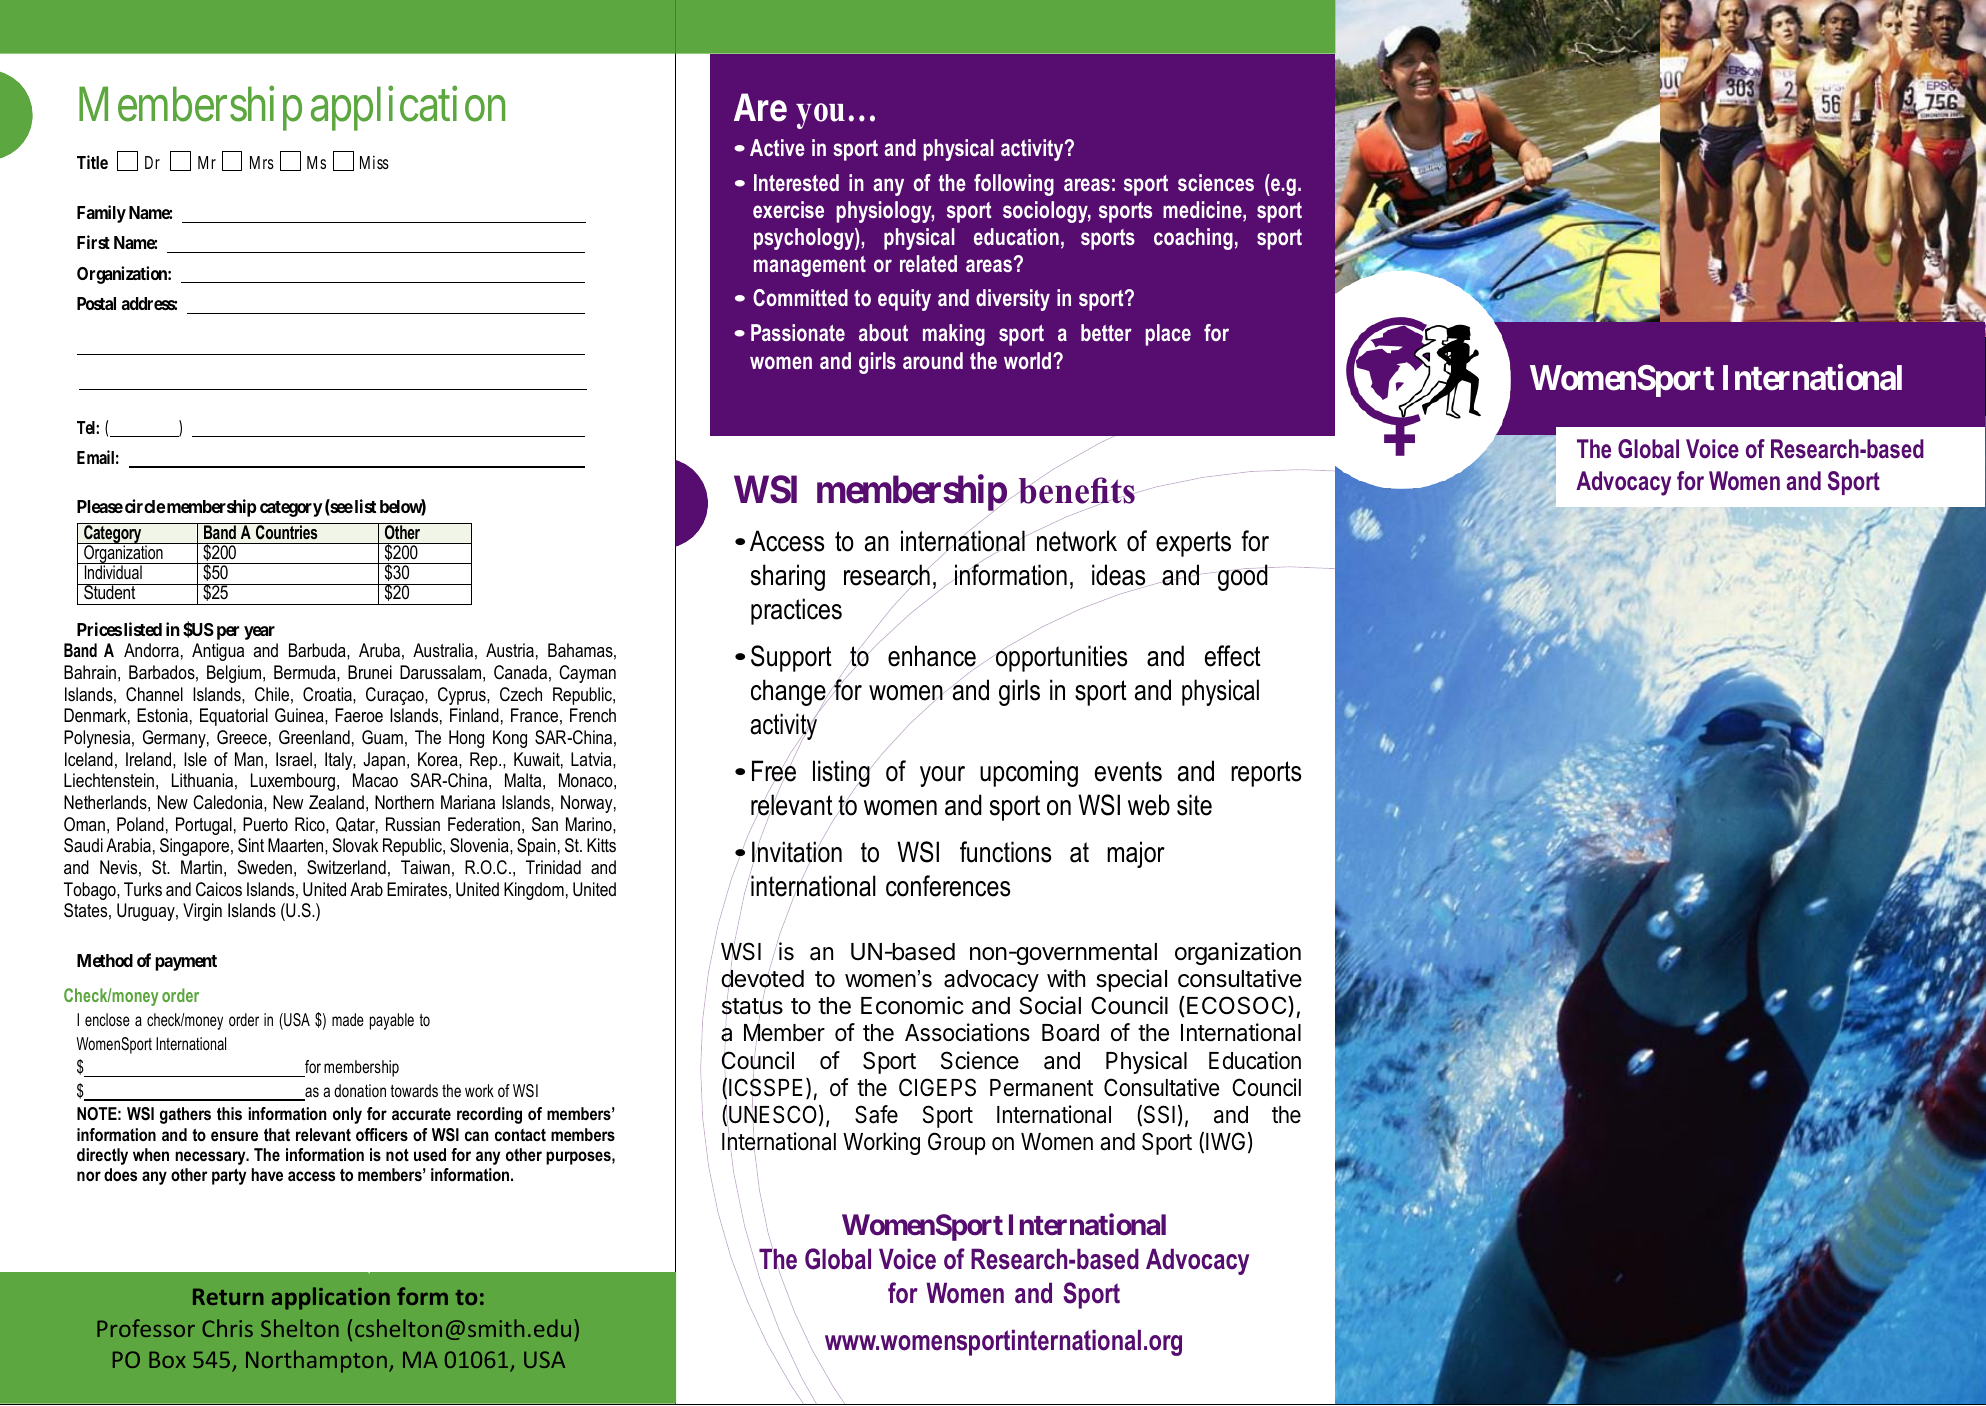 The width and height of the screenshot is (1986, 1406). Describe the element at coordinates (1070, 1033) in the screenshot. I see `Board` at that location.
